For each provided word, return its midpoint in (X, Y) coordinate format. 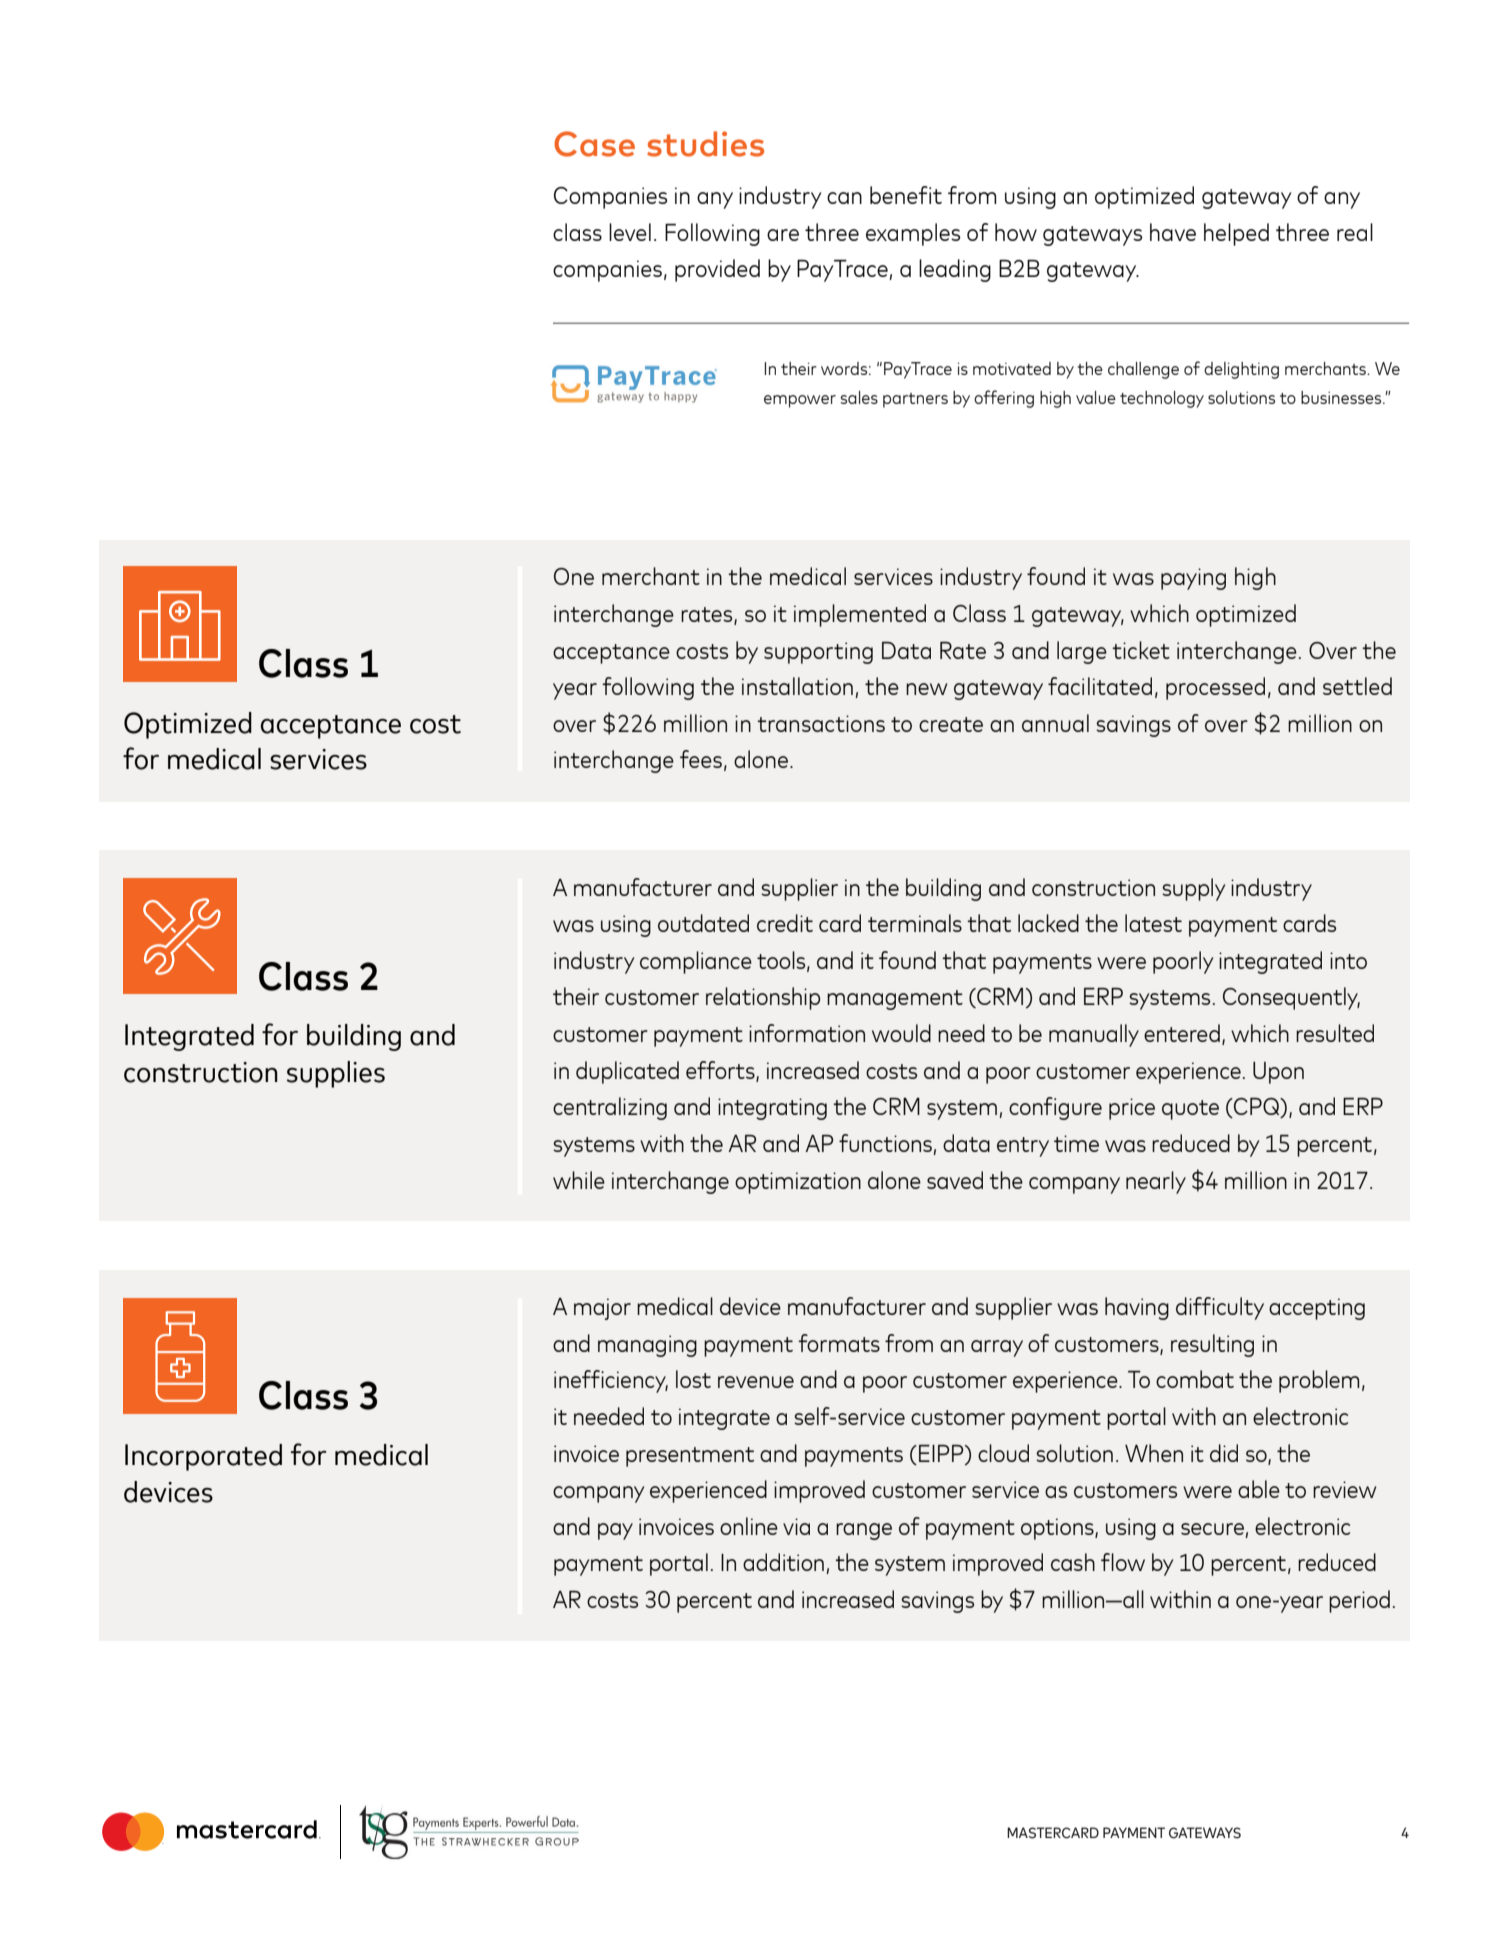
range (864, 1531)
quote (1190, 1110)
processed (1215, 688)
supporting (818, 653)
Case (594, 144)
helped (1236, 234)
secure (1212, 1529)
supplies (336, 1074)
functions (886, 1144)
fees (701, 759)
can (844, 198)
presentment (690, 1457)
